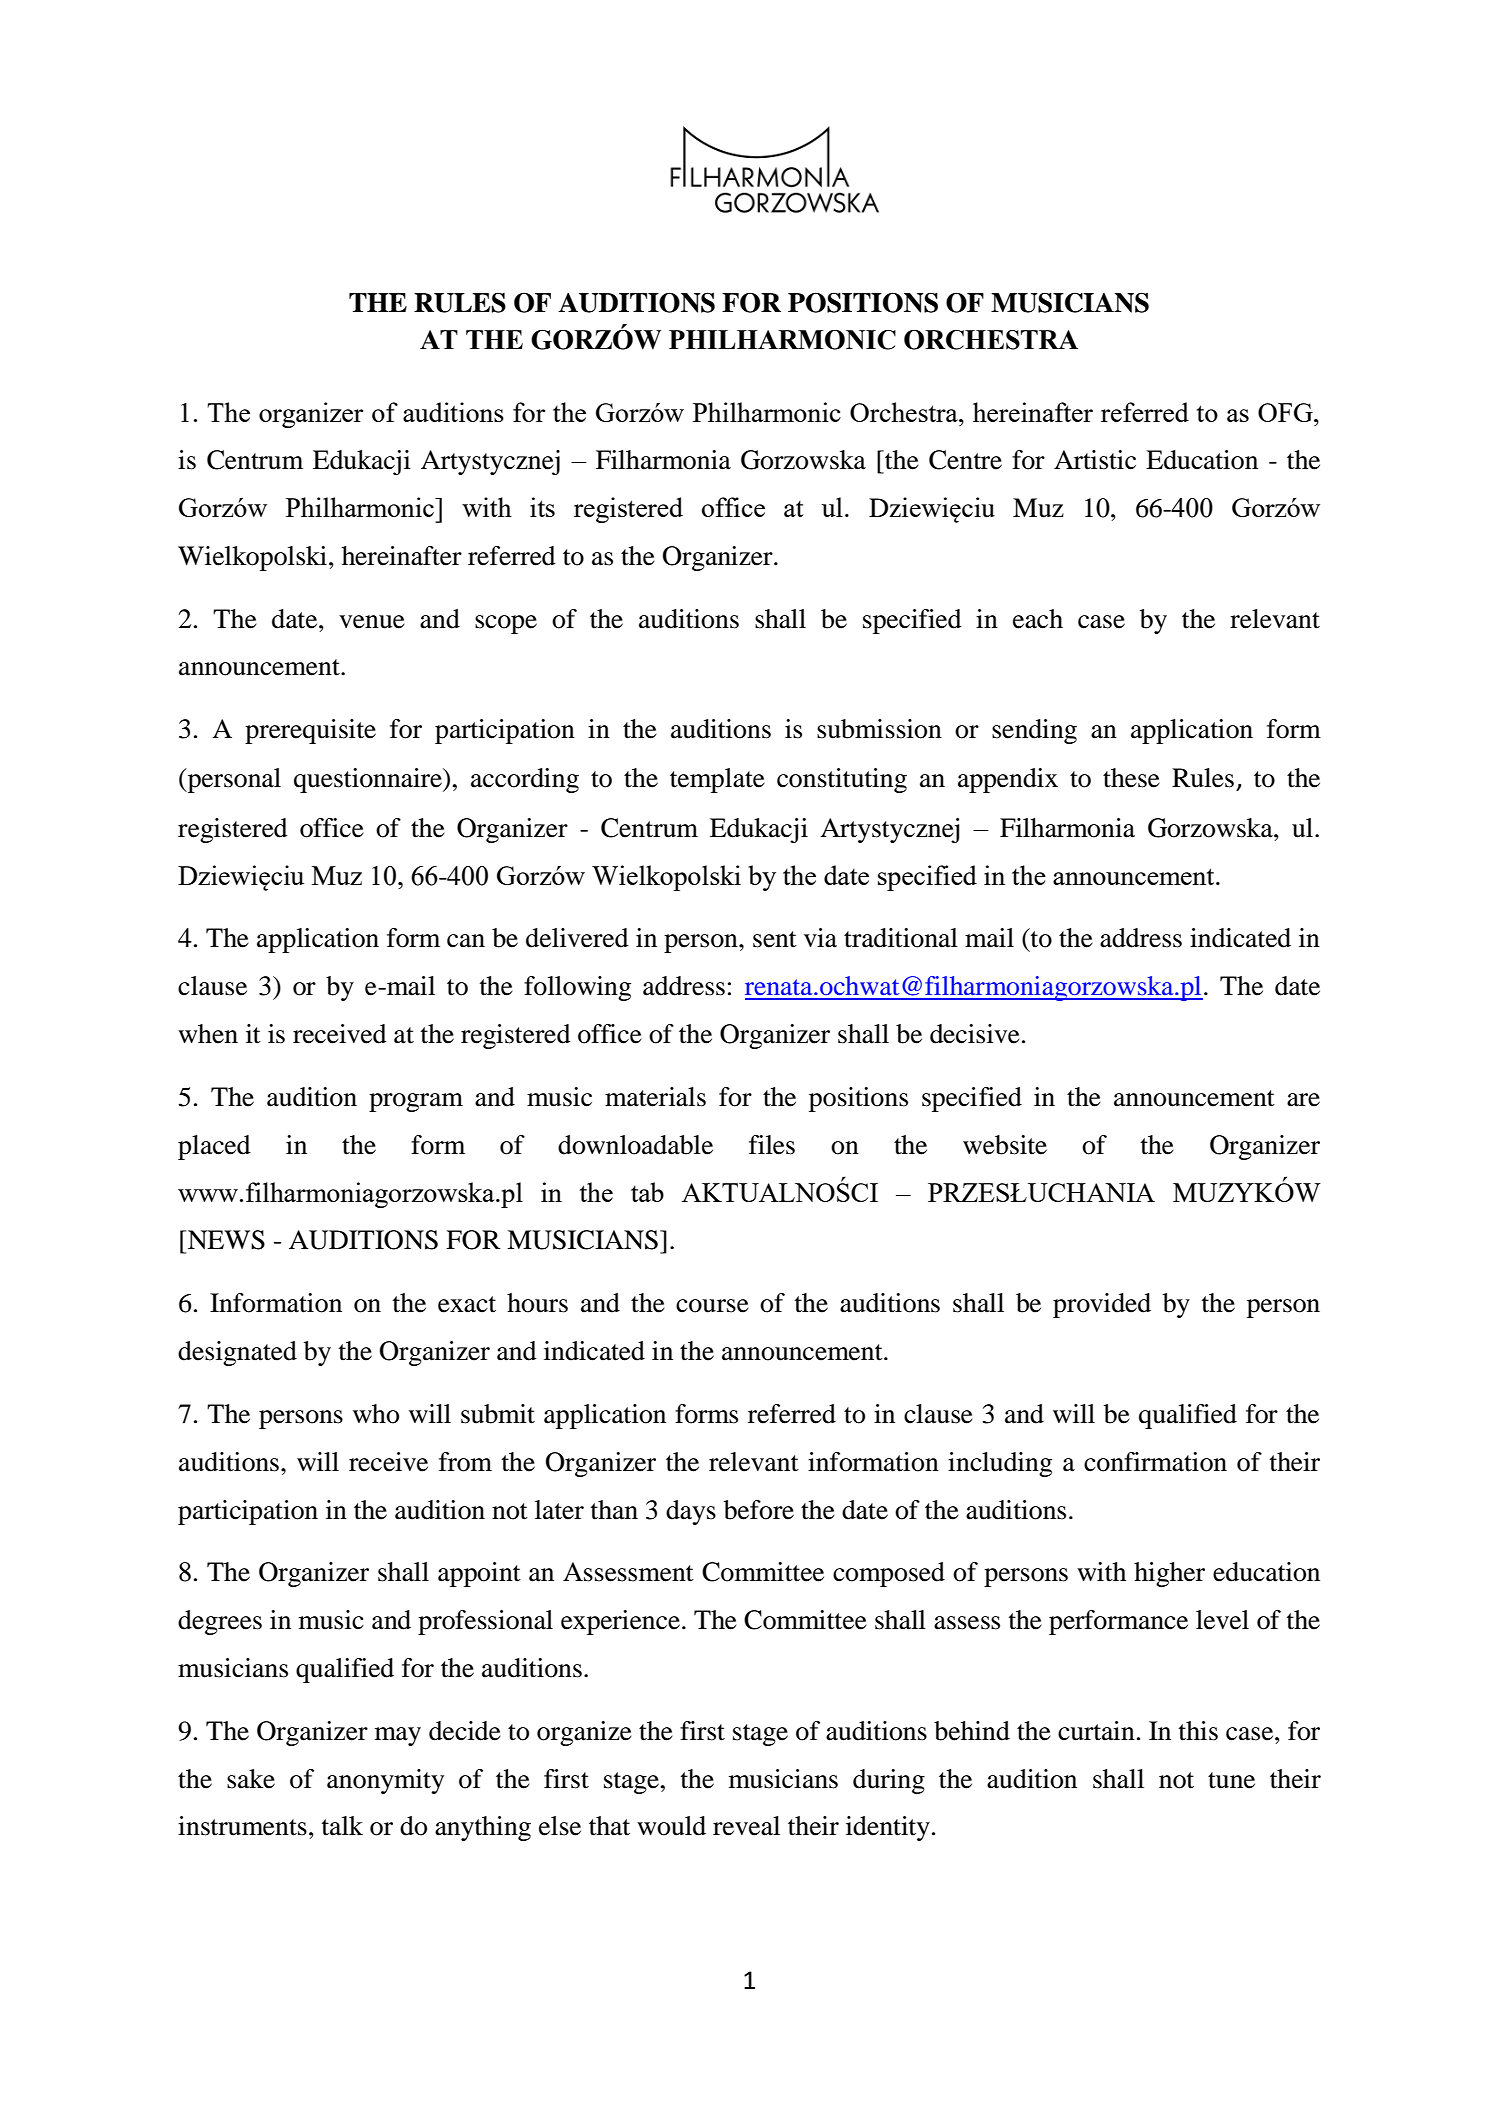 The width and height of the document is (1499, 2120). I want to click on anonymity, so click(385, 1781).
